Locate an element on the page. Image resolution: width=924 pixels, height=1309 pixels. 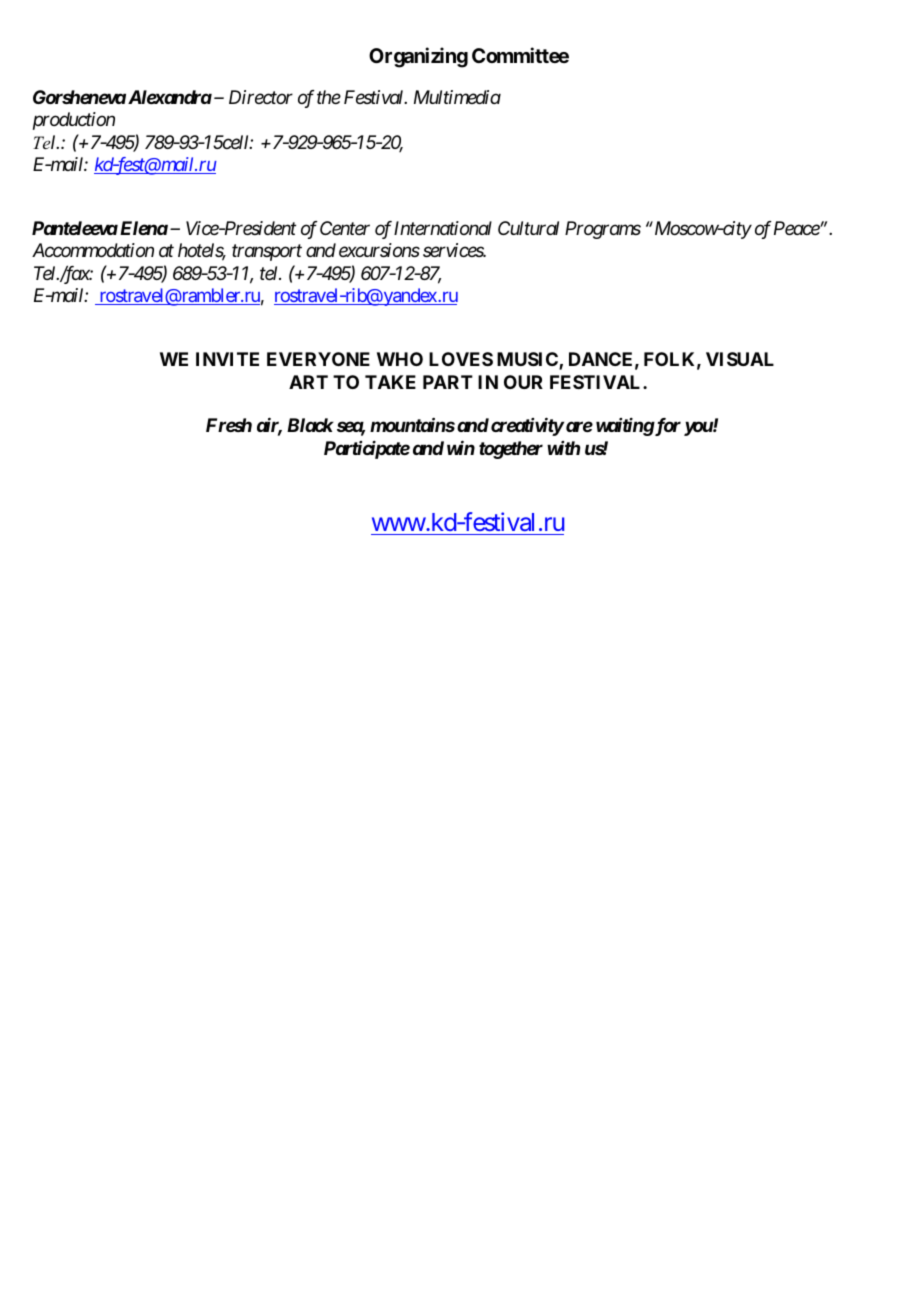
with is located at coordinates (563, 448).
